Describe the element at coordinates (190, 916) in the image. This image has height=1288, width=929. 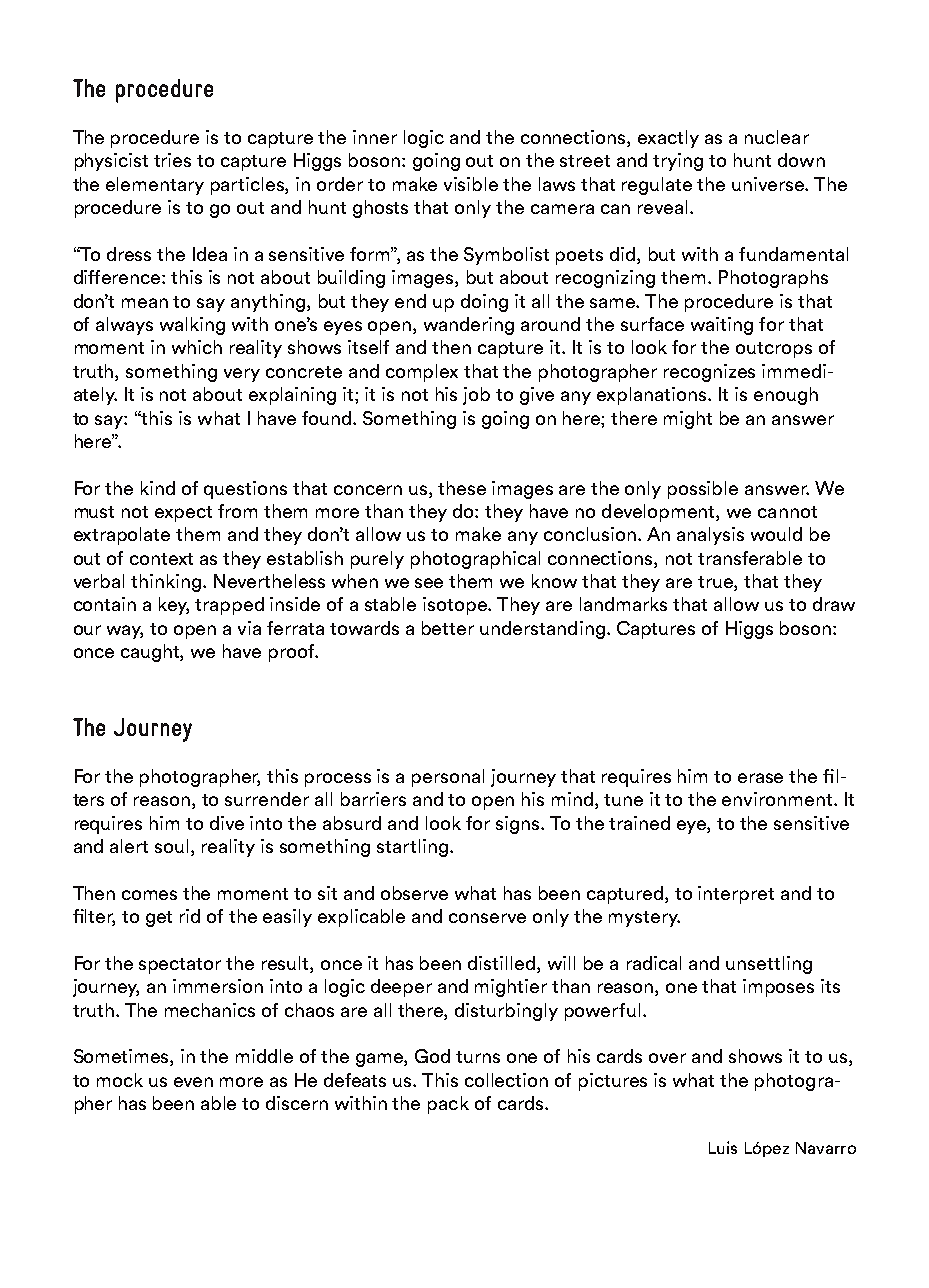
I see `rid` at that location.
